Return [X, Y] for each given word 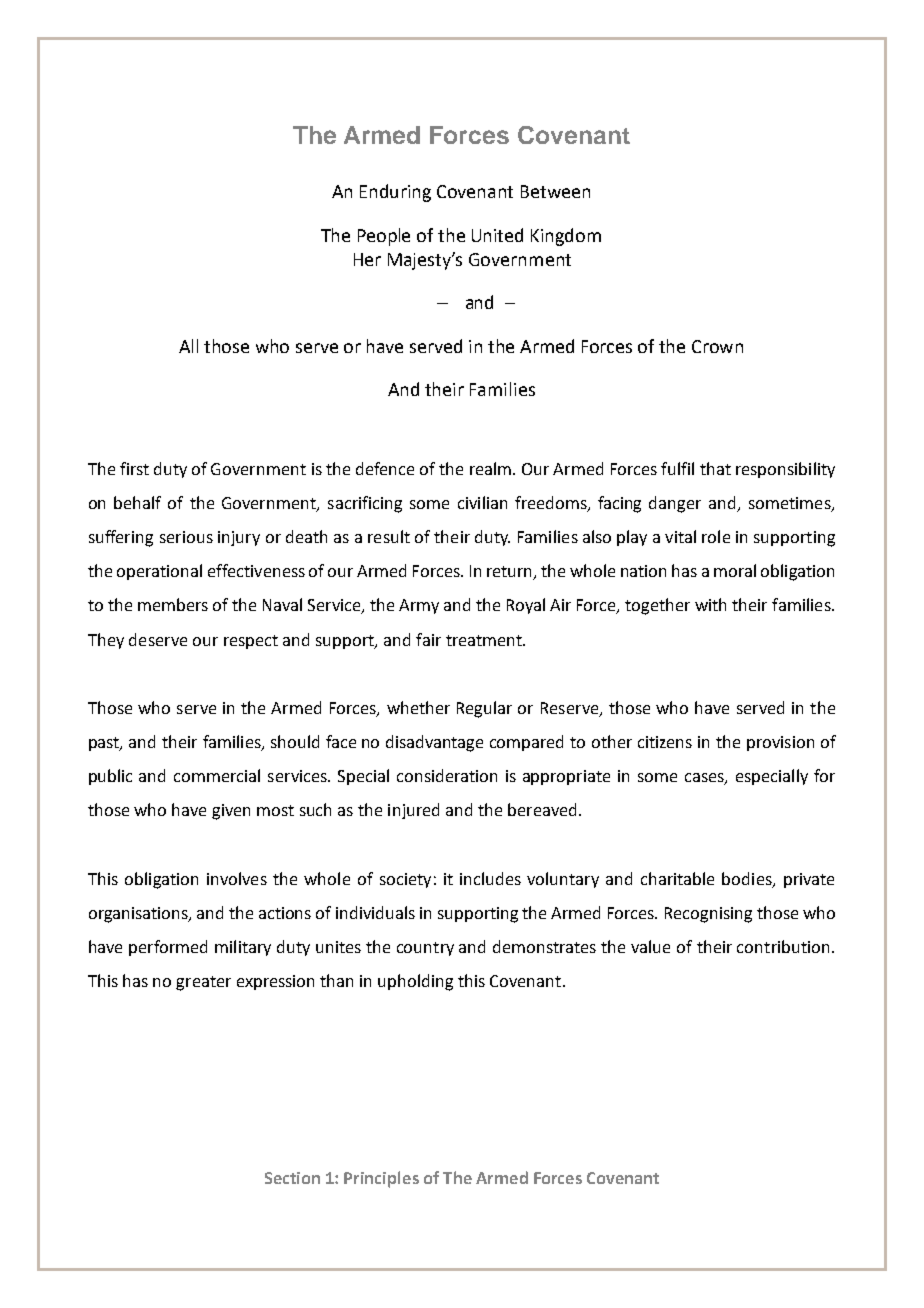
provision [780, 743]
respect [251, 642]
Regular [484, 709]
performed [168, 948]
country [425, 949]
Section [292, 1178]
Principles [381, 1179]
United [497, 235]
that [715, 468]
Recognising [708, 915]
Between [555, 191]
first [134, 468]
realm [492, 468]
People [384, 237]
